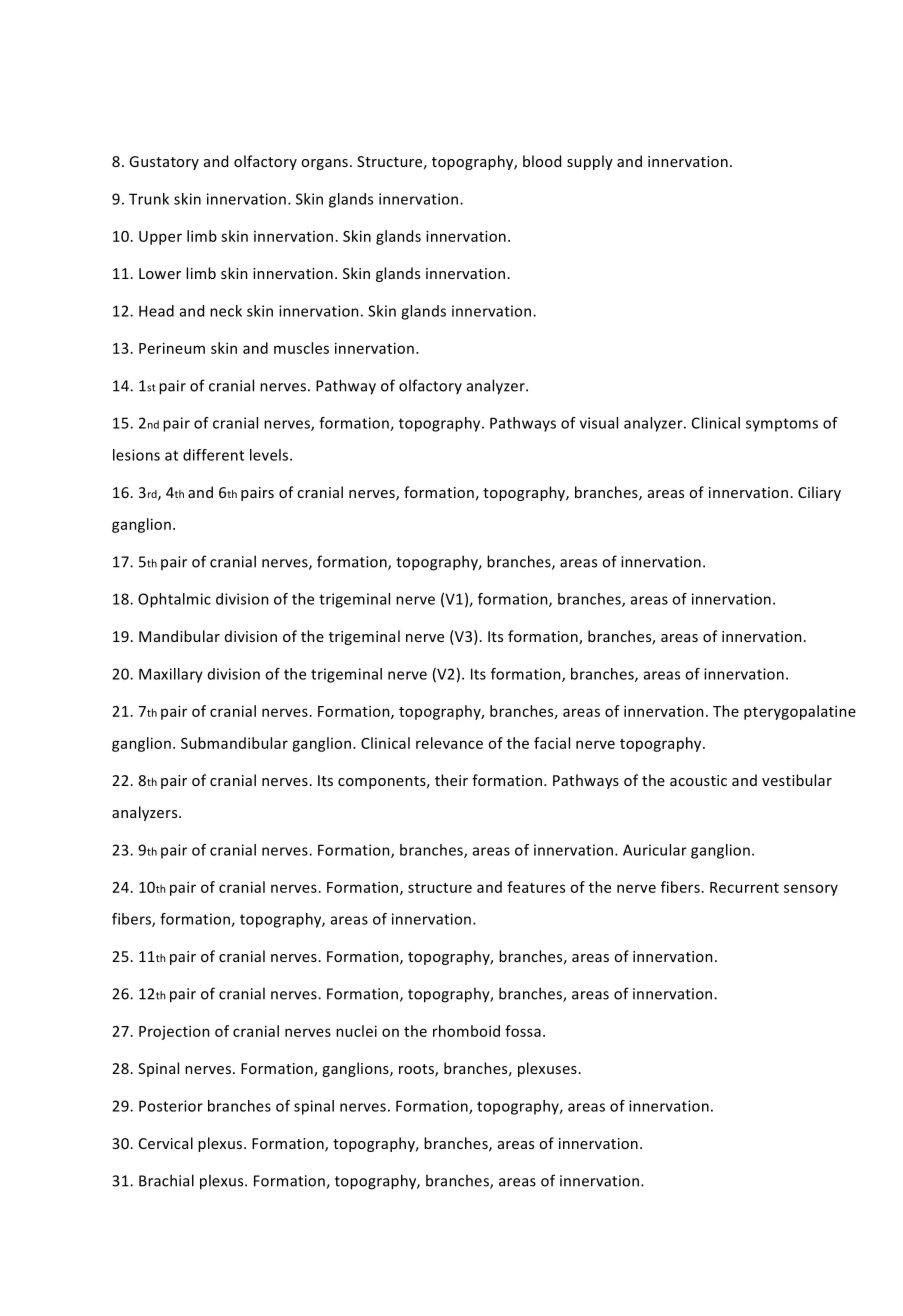  Describe the element at coordinates (590, 162) in the screenshot. I see `supply` at that location.
